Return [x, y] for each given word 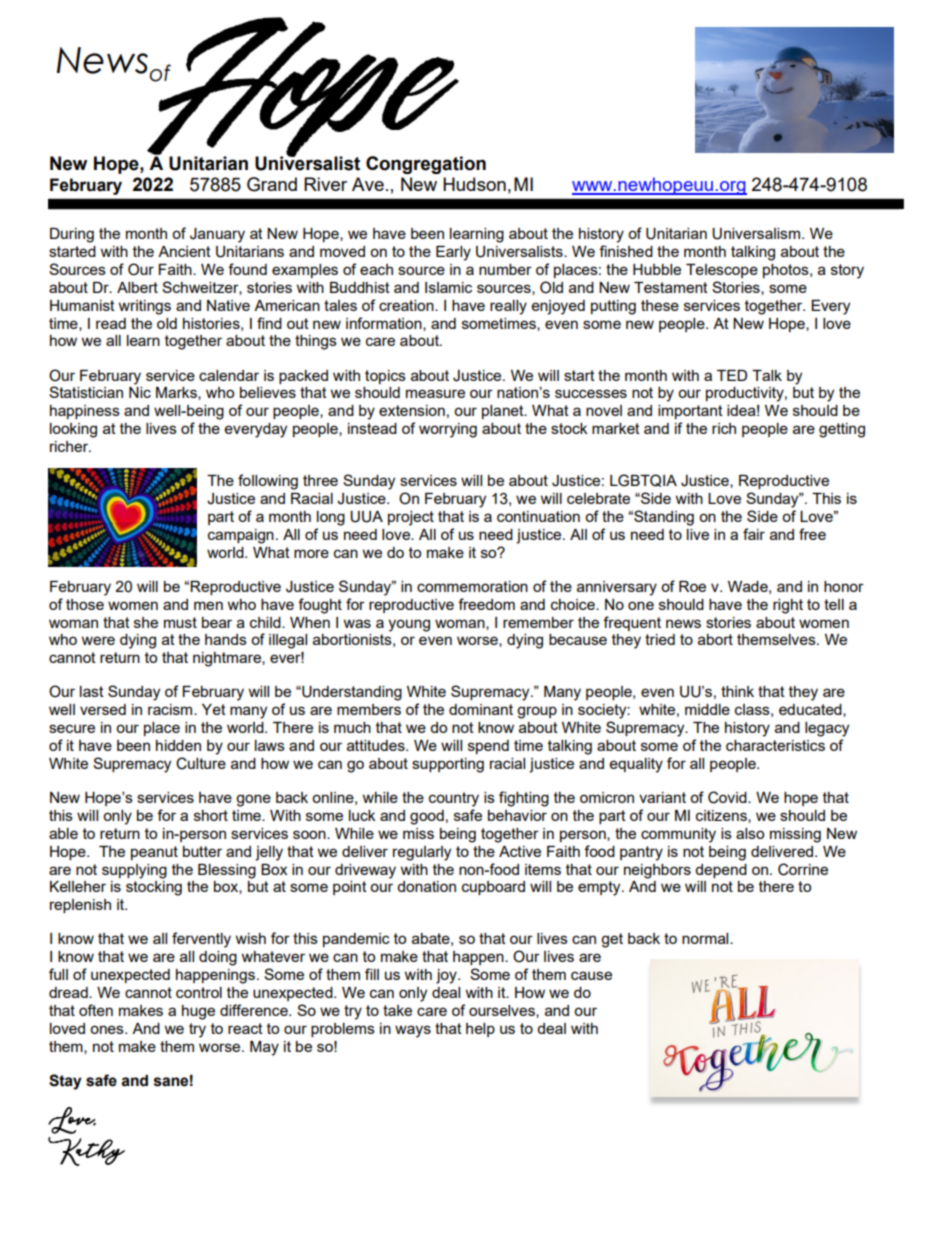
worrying [448, 430]
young [409, 625]
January [217, 235]
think [737, 691]
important [690, 412]
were [98, 640]
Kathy [86, 1151]
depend [721, 871]
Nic [140, 392]
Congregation [426, 165]
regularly [422, 853]
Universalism [757, 234]
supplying [134, 871]
